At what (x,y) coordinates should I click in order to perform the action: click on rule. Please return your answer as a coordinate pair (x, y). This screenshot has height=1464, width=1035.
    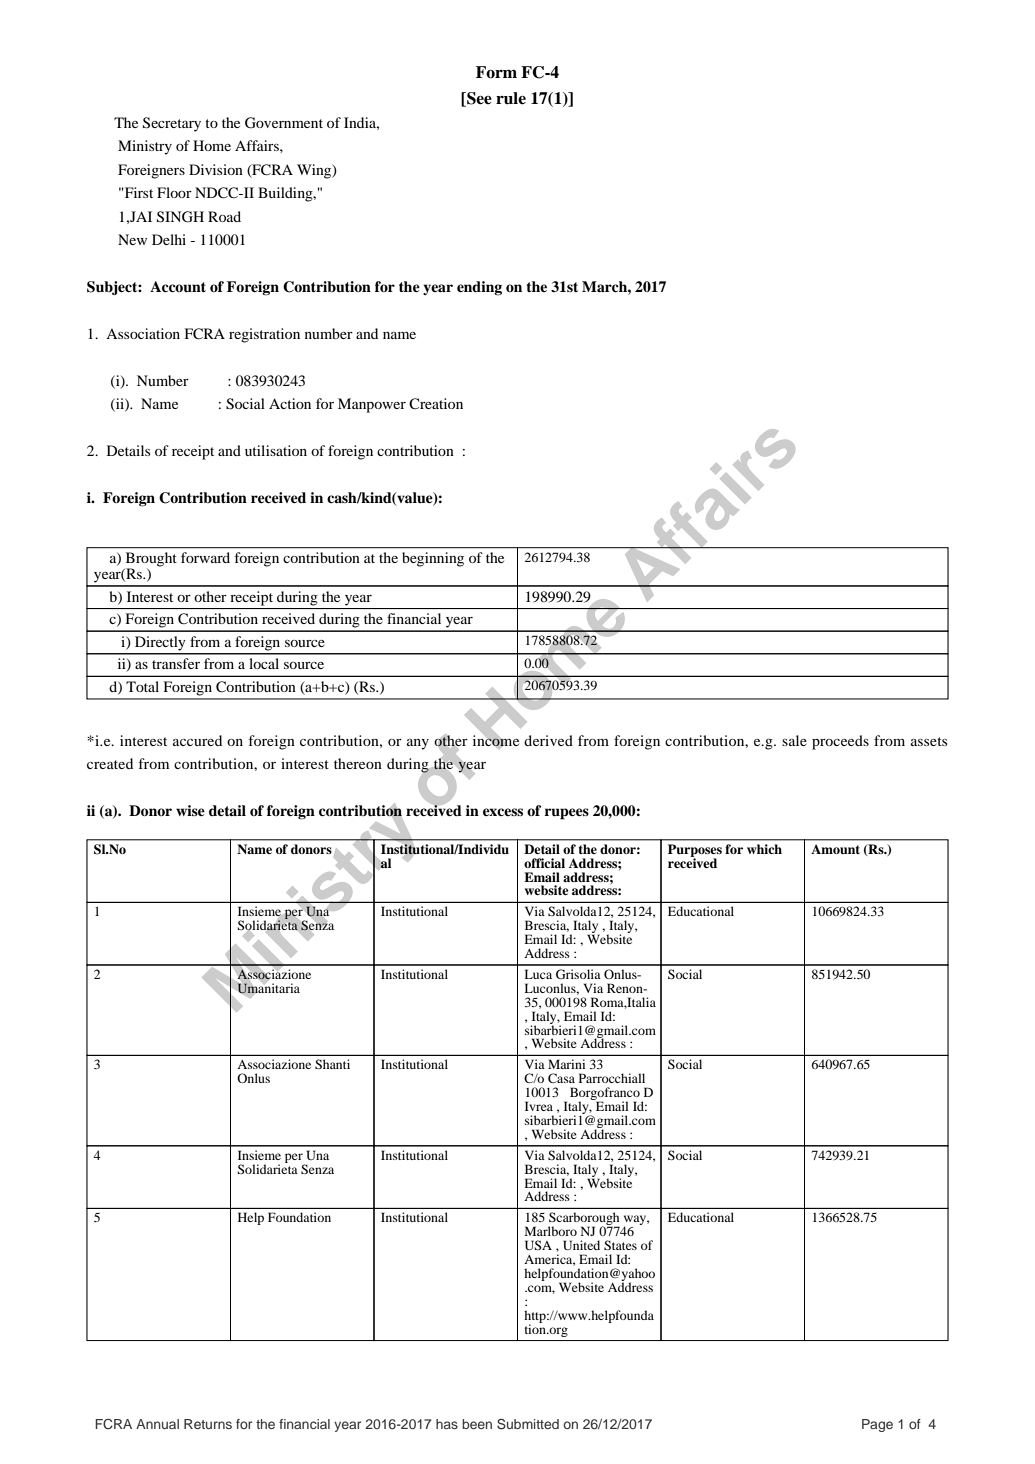
    Looking at the image, I should click on (511, 98).
